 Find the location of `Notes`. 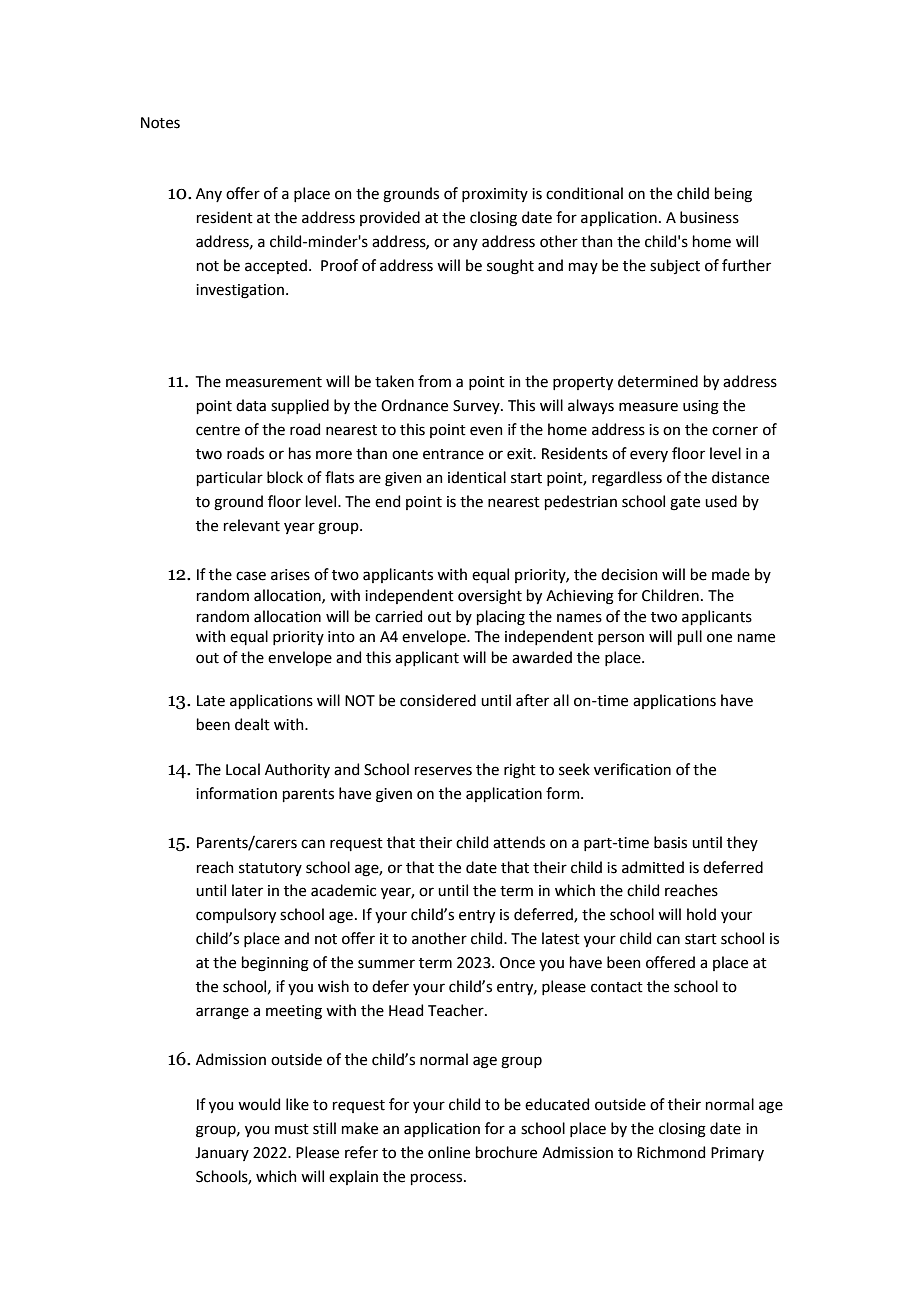

Notes is located at coordinates (160, 123).
